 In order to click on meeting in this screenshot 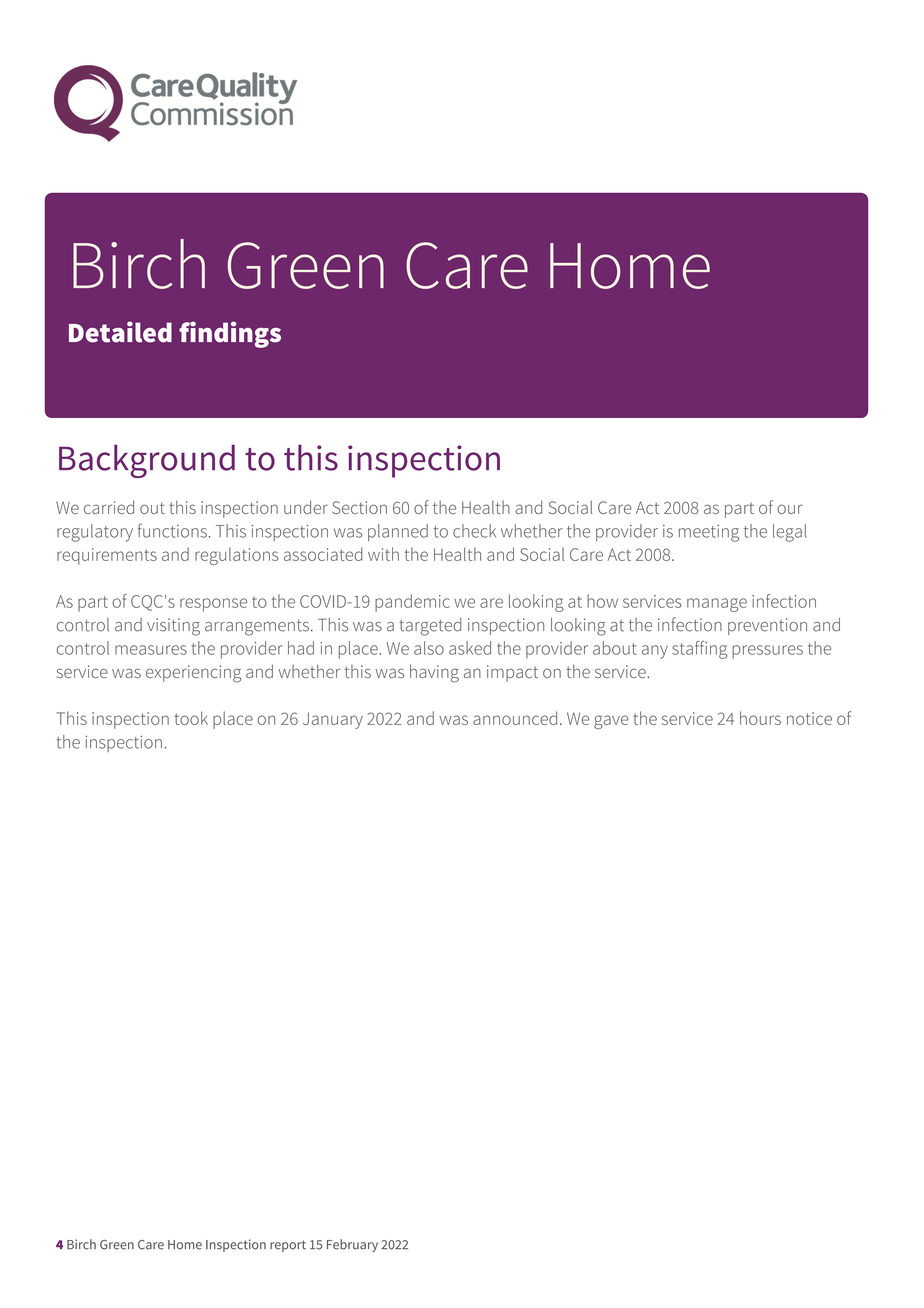, I will do `click(709, 533)`.
